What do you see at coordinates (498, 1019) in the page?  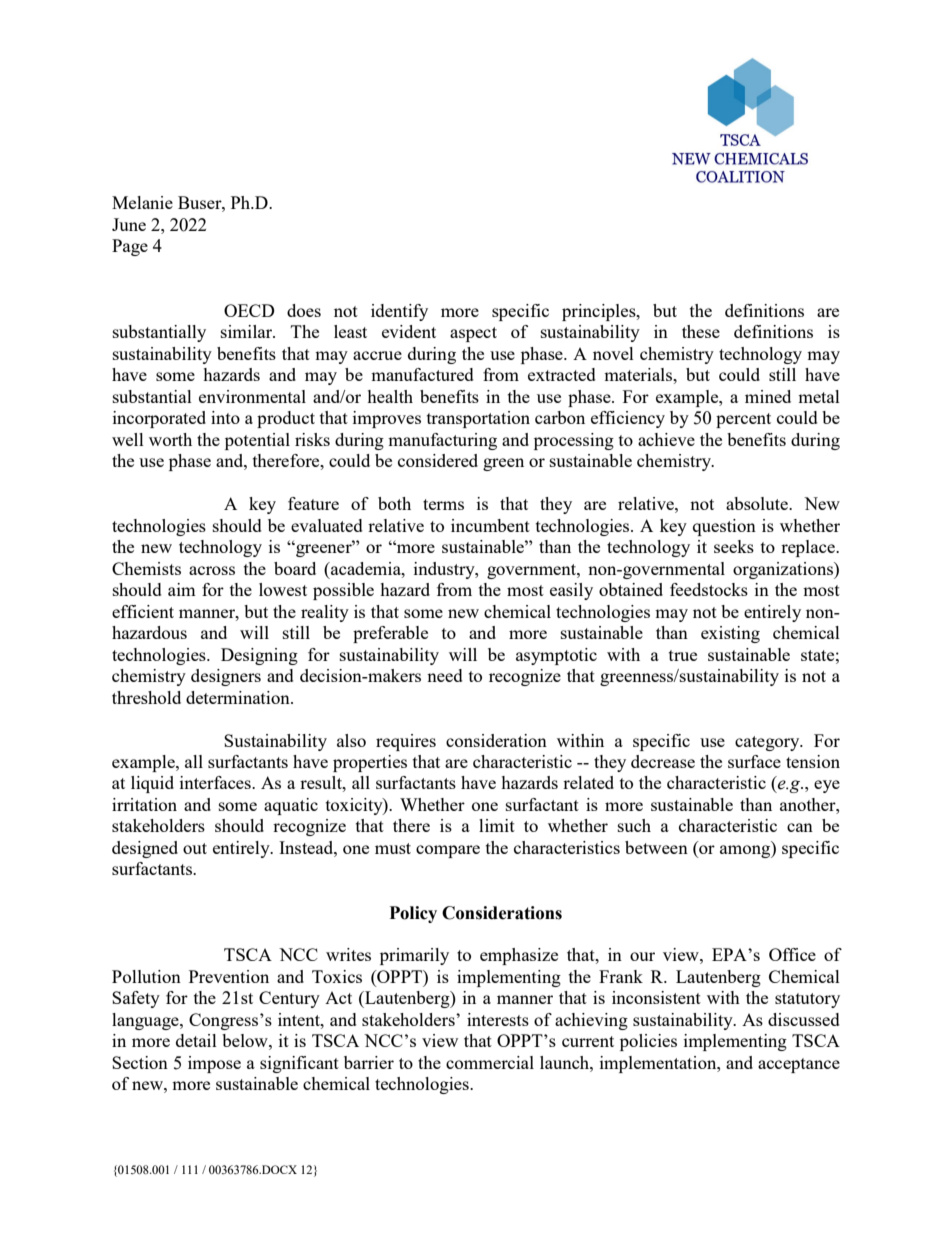 I see `interests` at bounding box center [498, 1019].
